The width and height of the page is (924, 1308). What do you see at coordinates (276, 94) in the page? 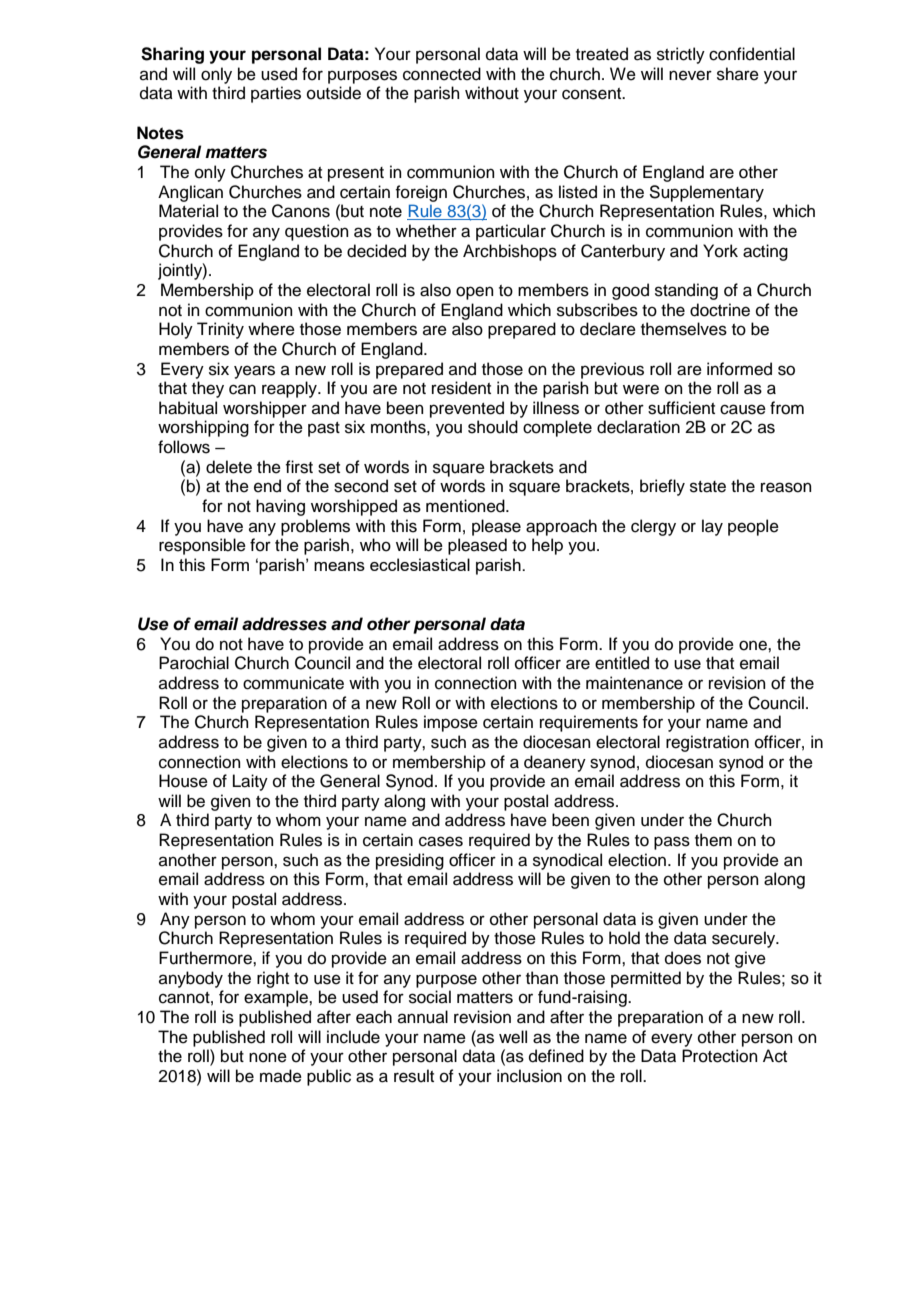
I see `parties` at bounding box center [276, 94].
